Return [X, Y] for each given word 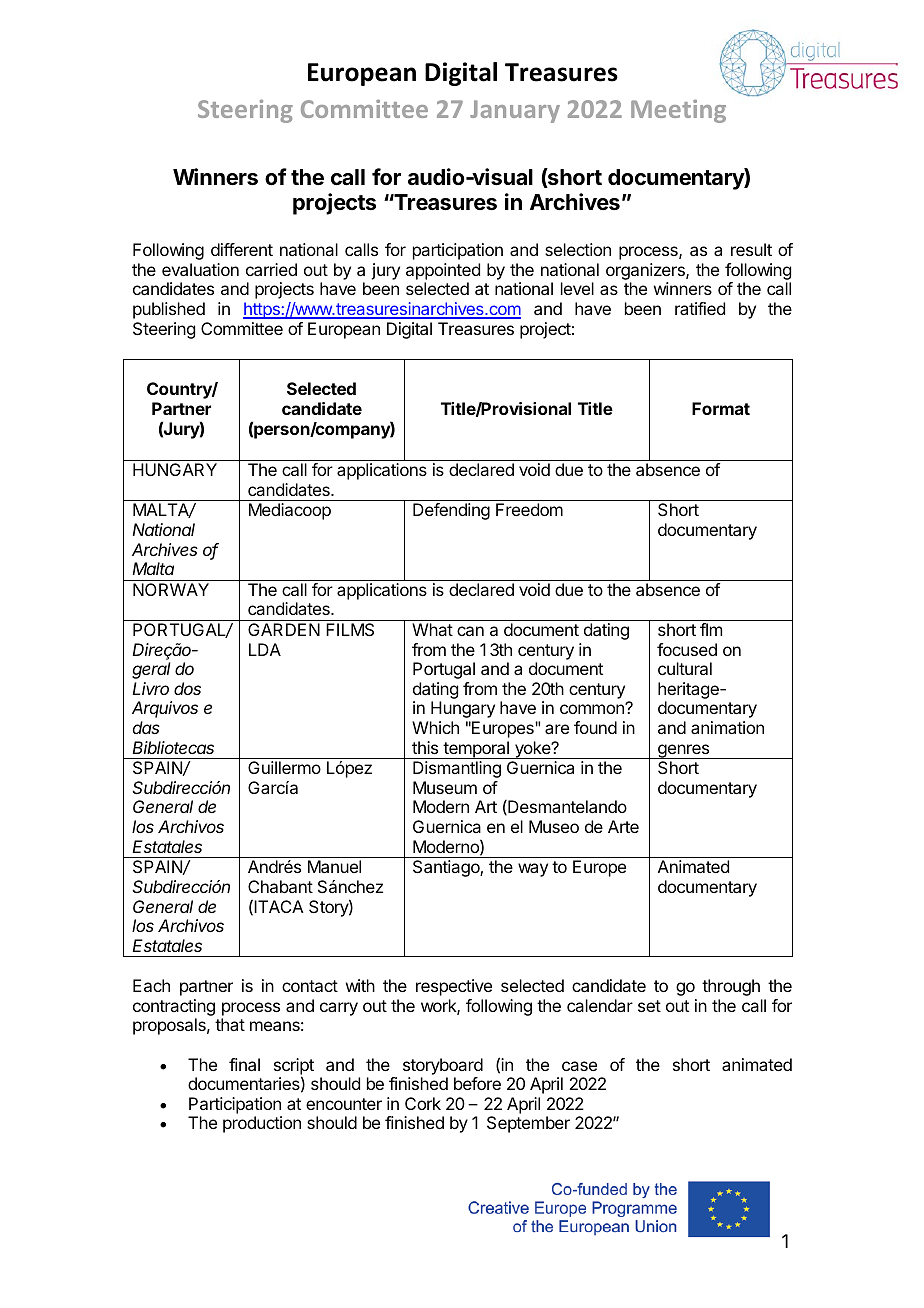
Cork [423, 1103]
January [515, 111]
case [579, 1066]
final [244, 1064]
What [432, 629]
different [242, 249]
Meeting [678, 111]
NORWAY [171, 589]
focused [687, 649]
